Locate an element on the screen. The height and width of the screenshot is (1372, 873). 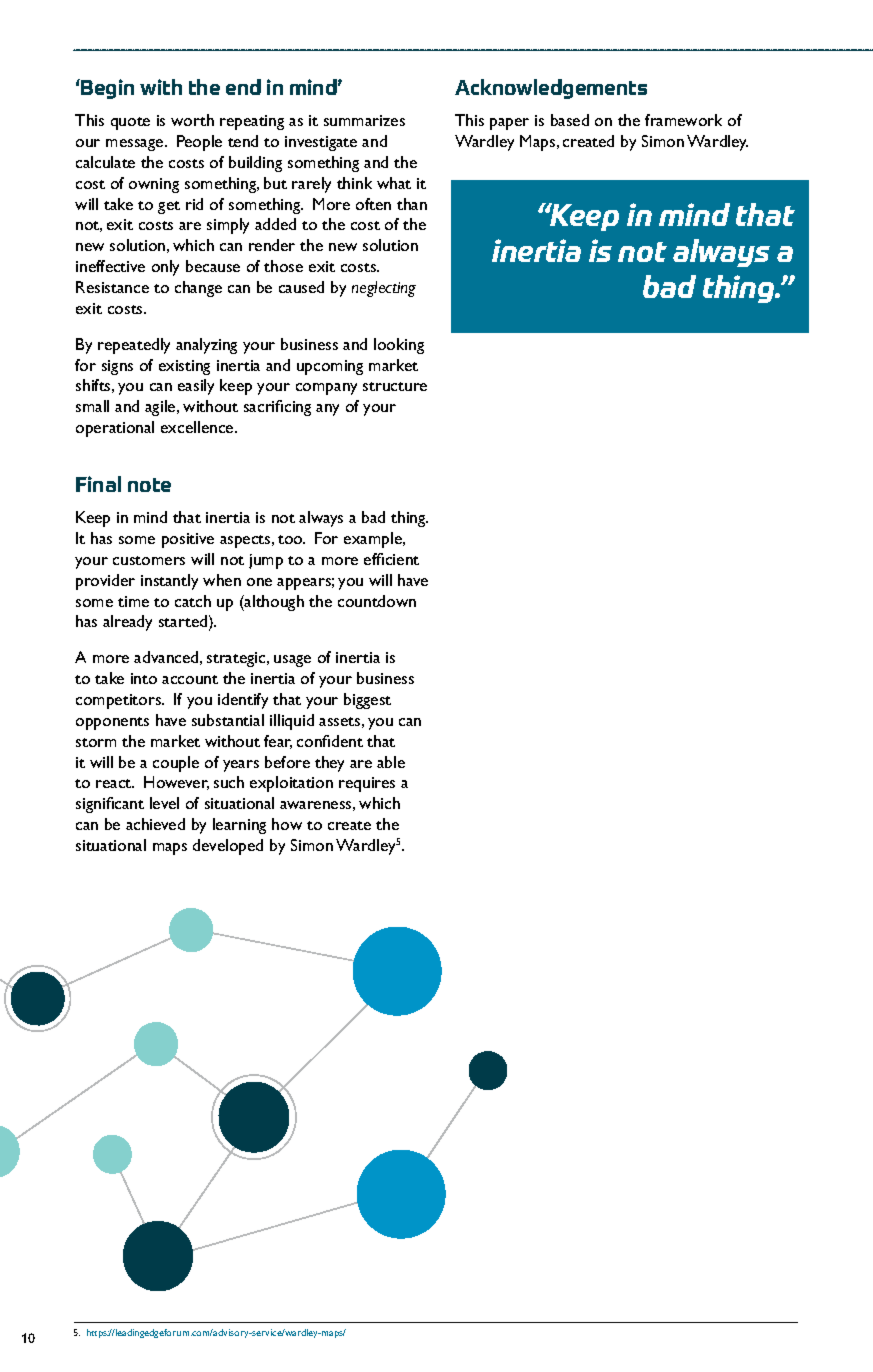
worth is located at coordinates (192, 120).
